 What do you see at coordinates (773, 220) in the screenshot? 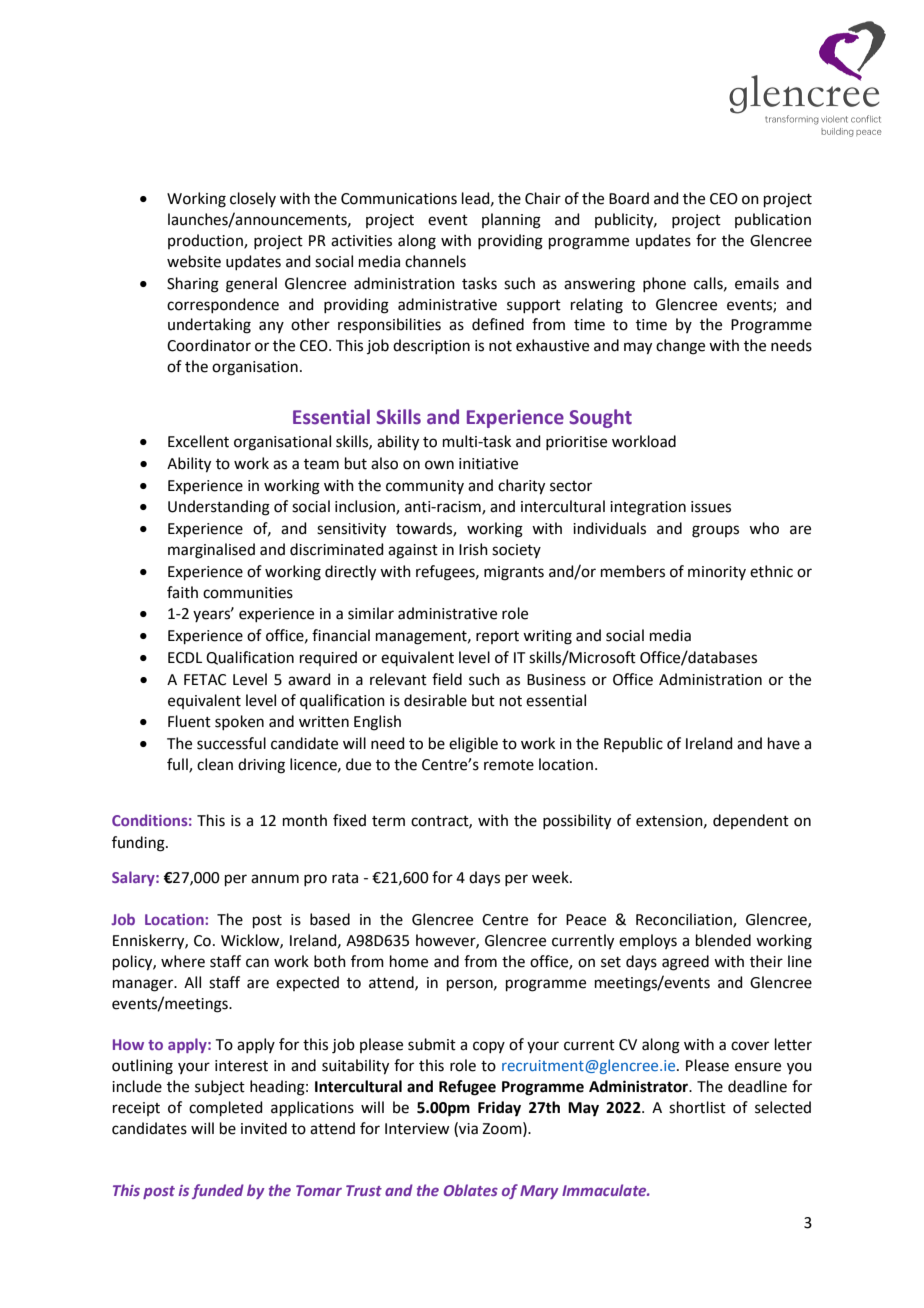
I see `publication` at bounding box center [773, 220].
